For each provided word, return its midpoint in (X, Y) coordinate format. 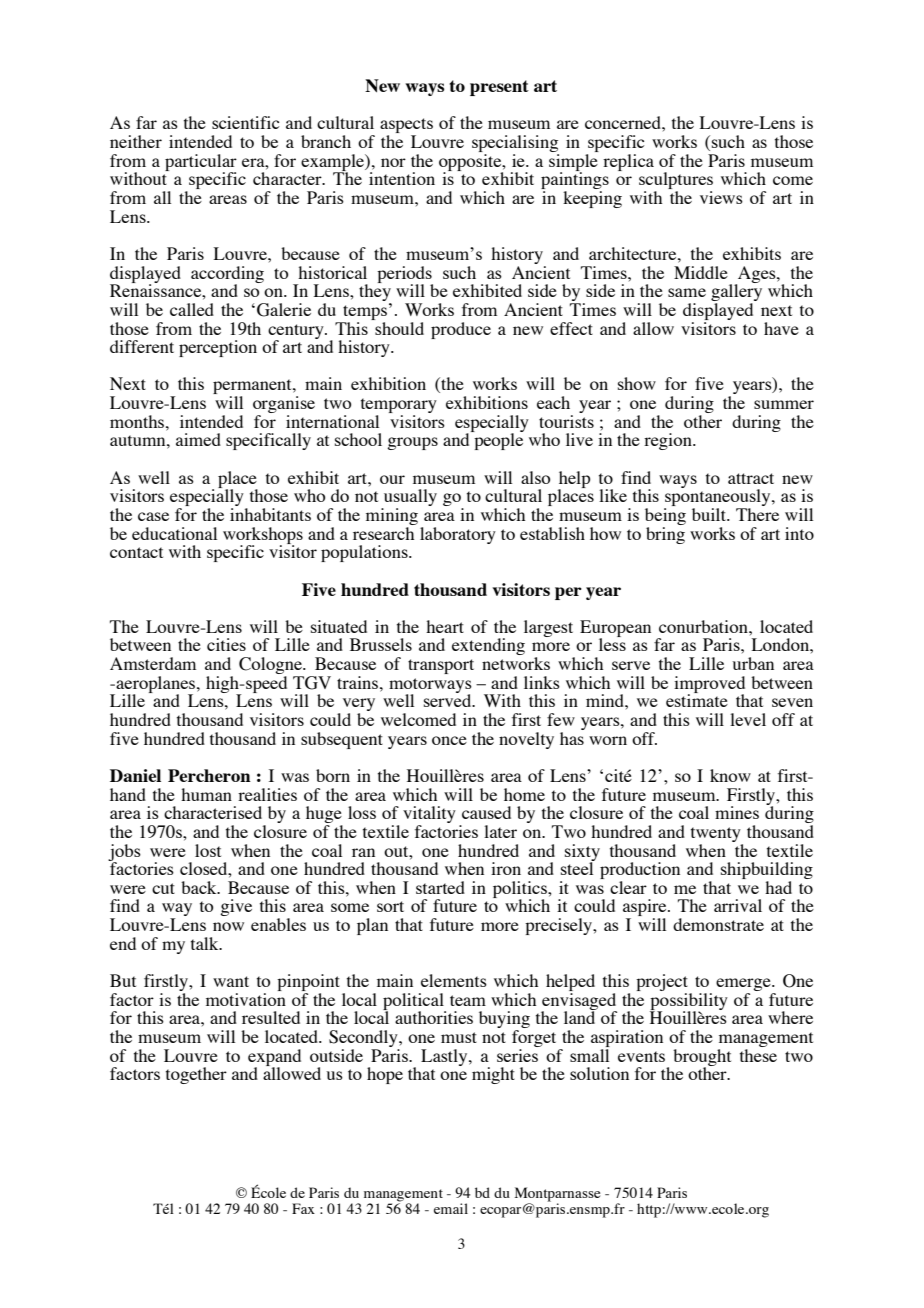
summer (784, 404)
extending (488, 646)
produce (461, 330)
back (200, 887)
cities (226, 644)
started (440, 887)
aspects (406, 127)
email (451, 1208)
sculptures (676, 182)
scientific (245, 122)
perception (218, 348)
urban (753, 663)
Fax (303, 1208)
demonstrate (718, 924)
